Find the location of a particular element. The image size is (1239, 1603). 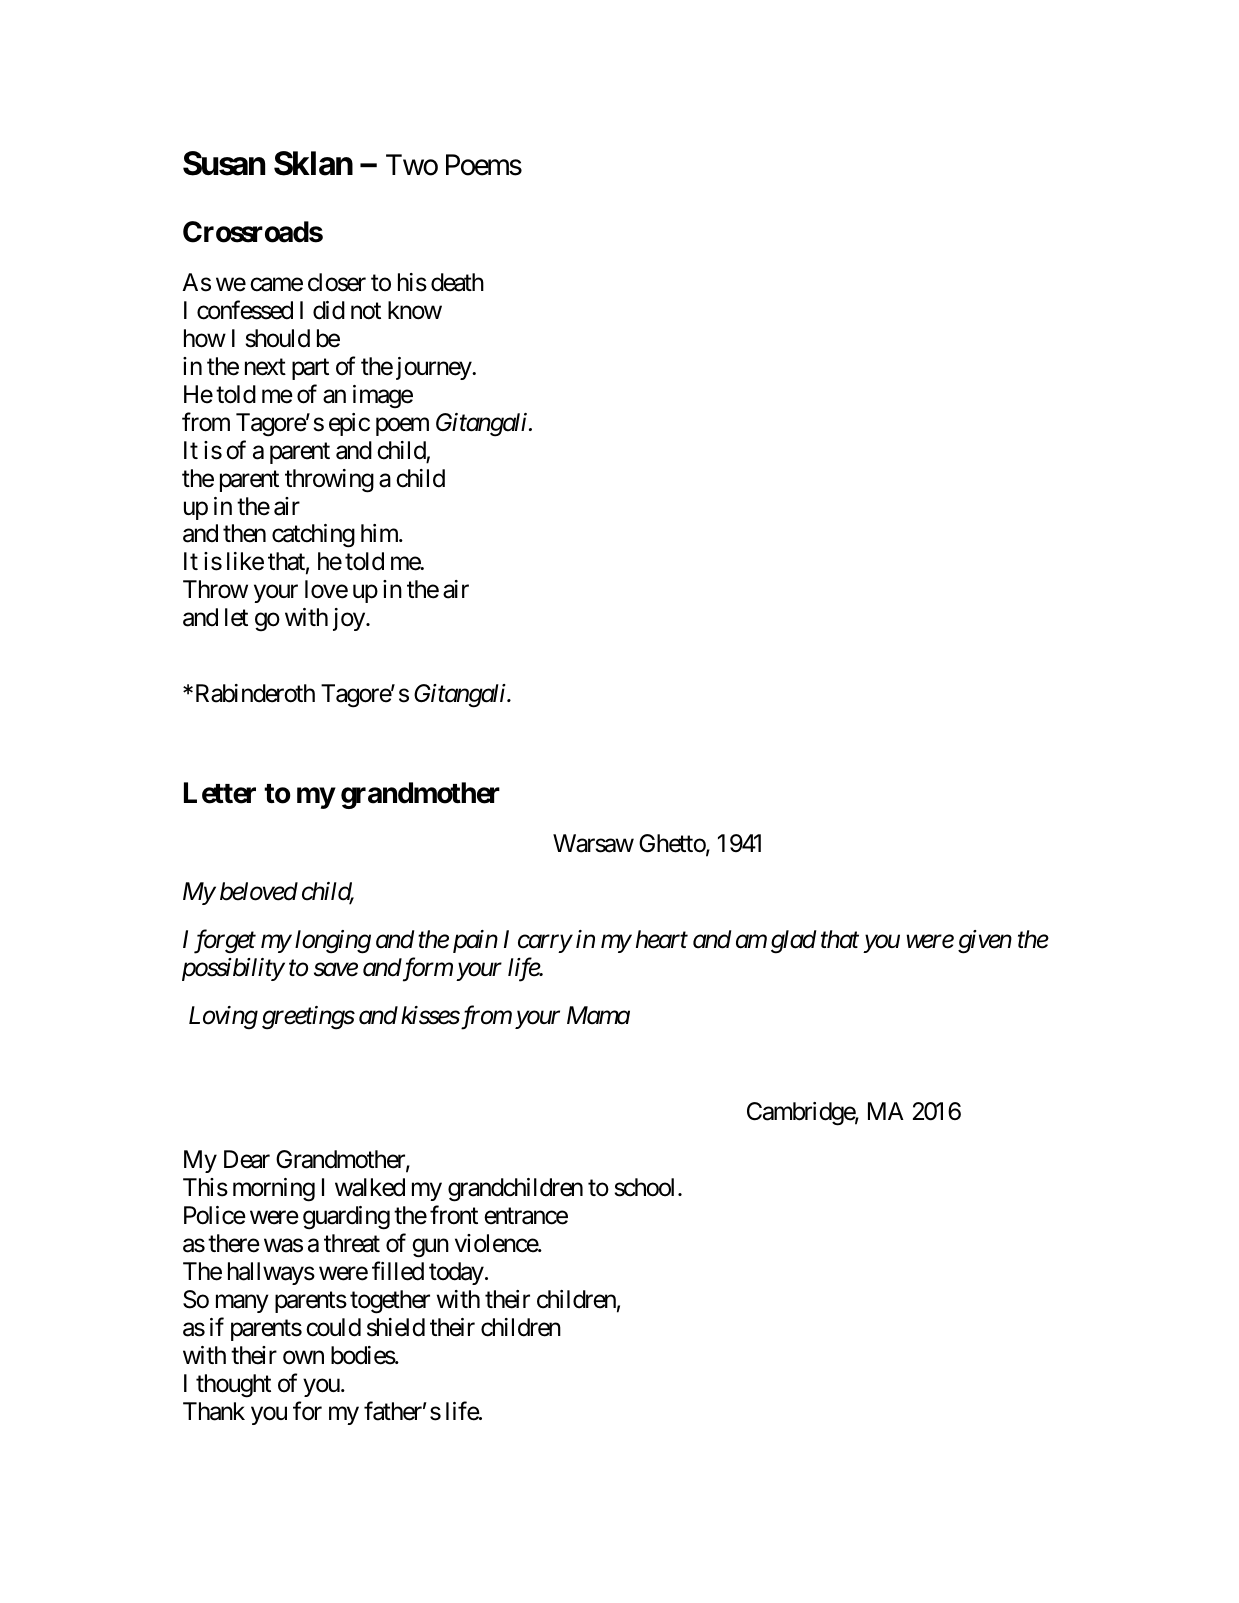

school is located at coordinates (647, 1187).
